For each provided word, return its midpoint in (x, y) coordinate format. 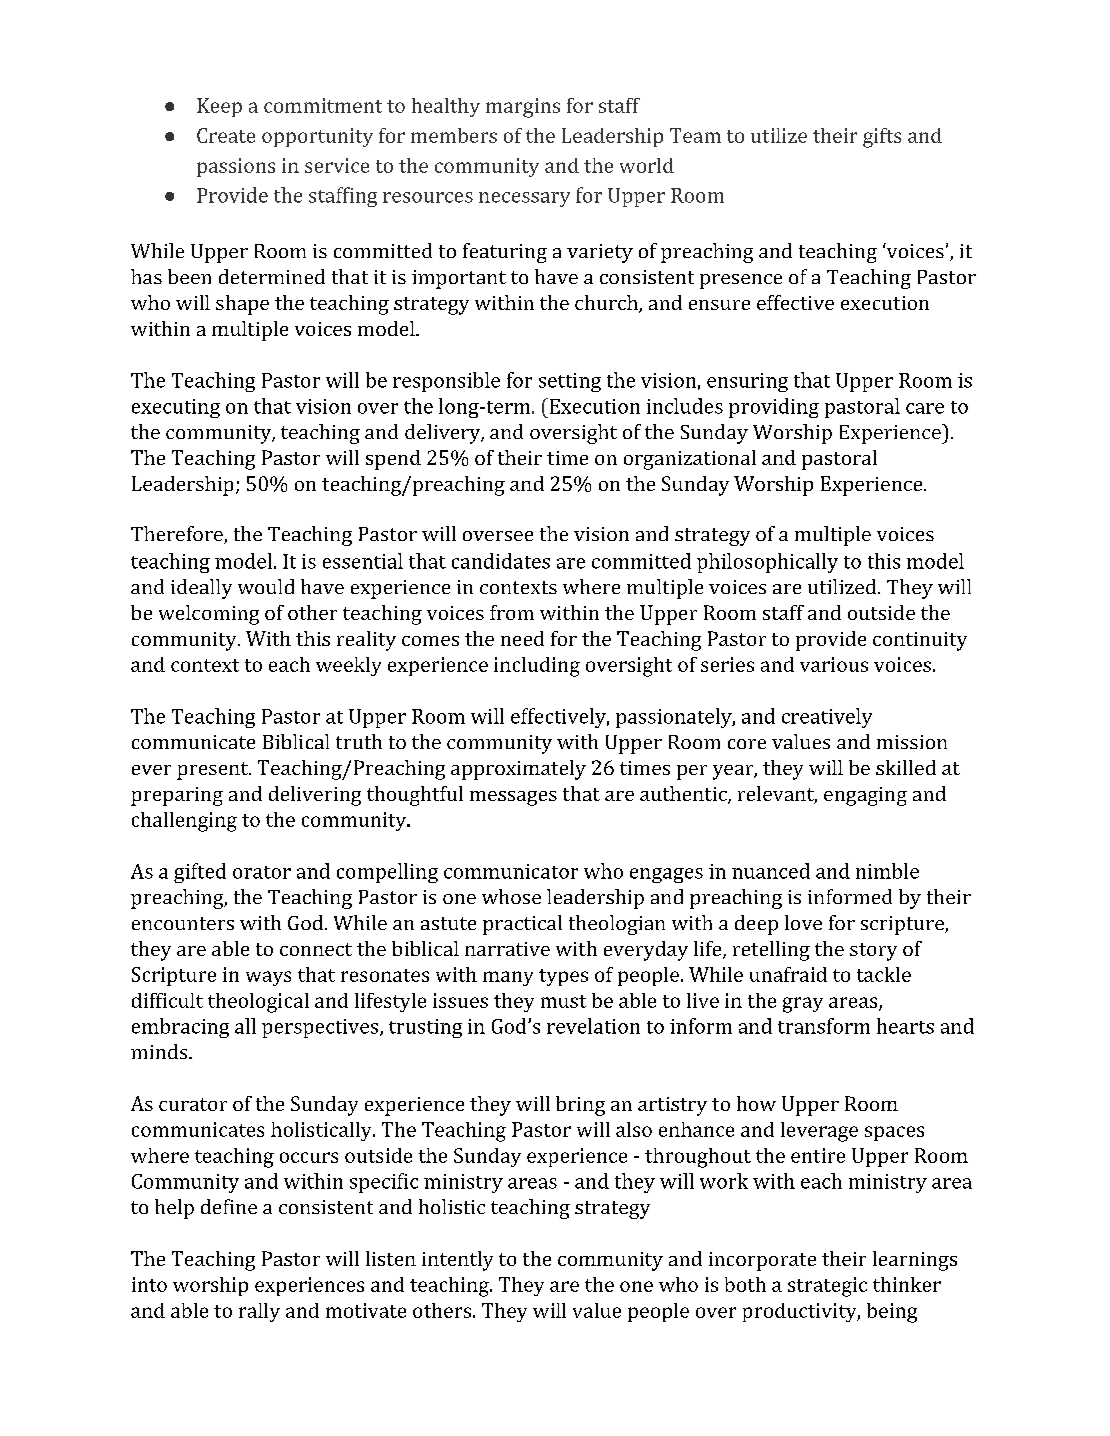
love (803, 922)
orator (262, 872)
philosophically (767, 563)
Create (226, 135)
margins (523, 108)
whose (511, 896)
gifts (882, 138)
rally (259, 1312)
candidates (501, 561)
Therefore (178, 535)
